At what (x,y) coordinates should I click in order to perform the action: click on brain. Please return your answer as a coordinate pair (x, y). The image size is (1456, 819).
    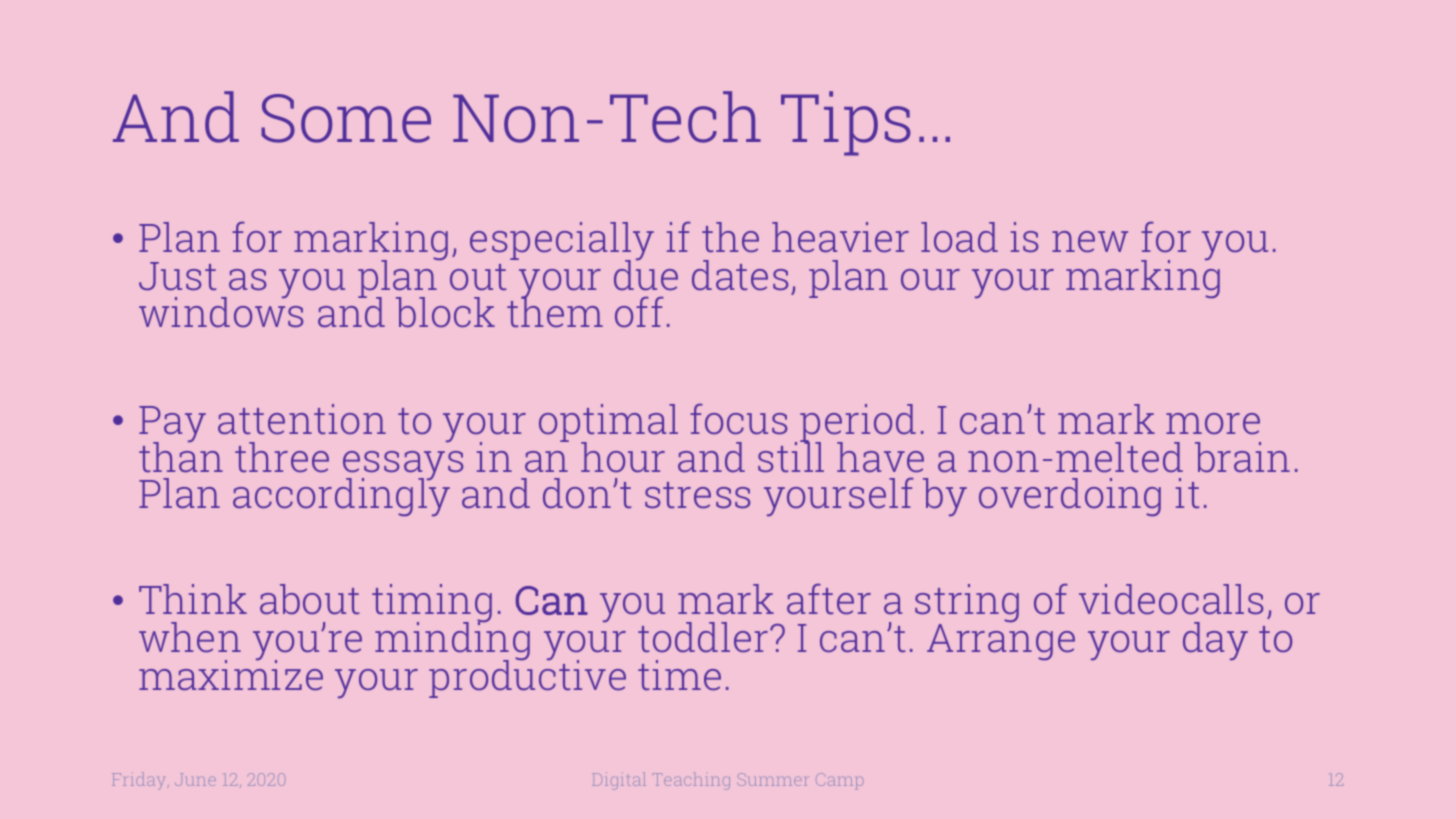
    Looking at the image, I should click on (1242, 457).
